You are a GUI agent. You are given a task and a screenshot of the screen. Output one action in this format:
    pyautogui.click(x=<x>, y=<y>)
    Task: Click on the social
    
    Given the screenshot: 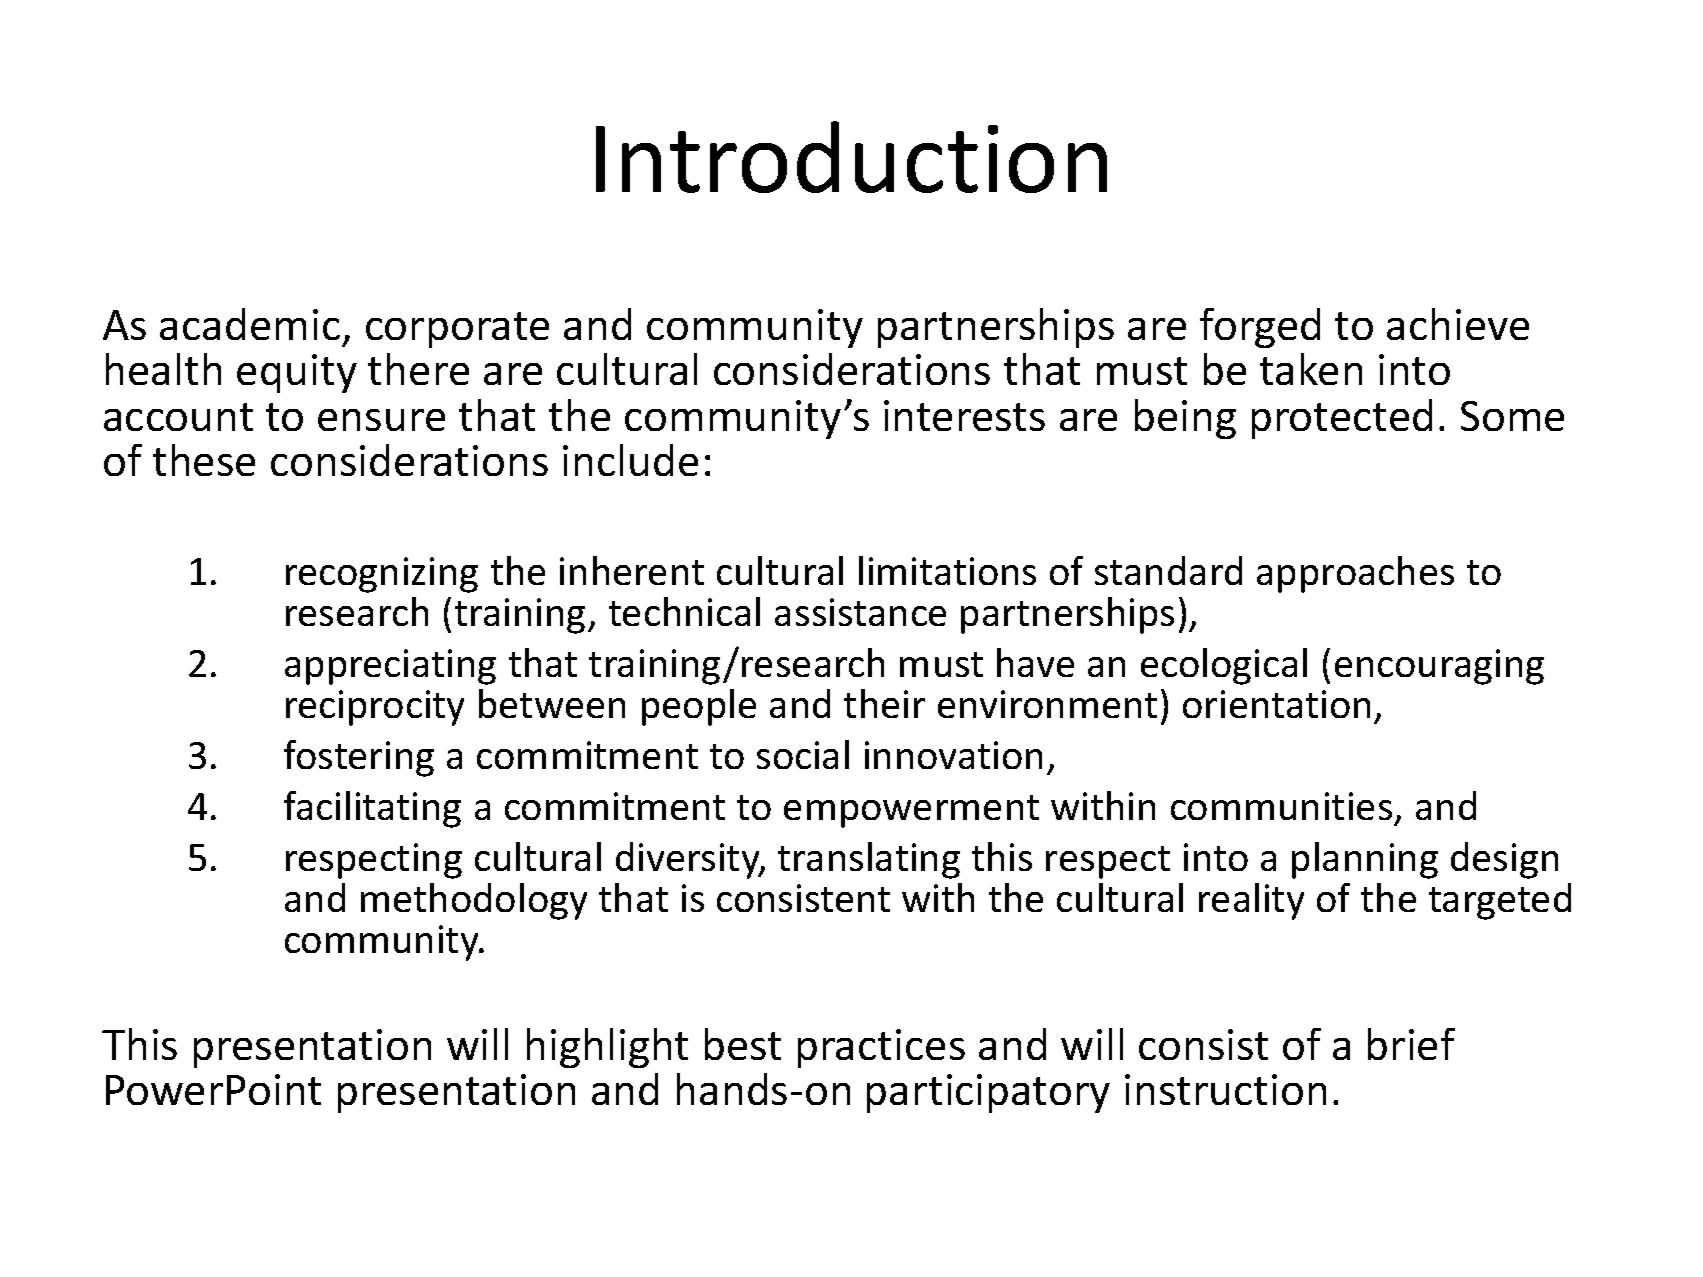 What is the action you would take?
    pyautogui.click(x=803, y=754)
